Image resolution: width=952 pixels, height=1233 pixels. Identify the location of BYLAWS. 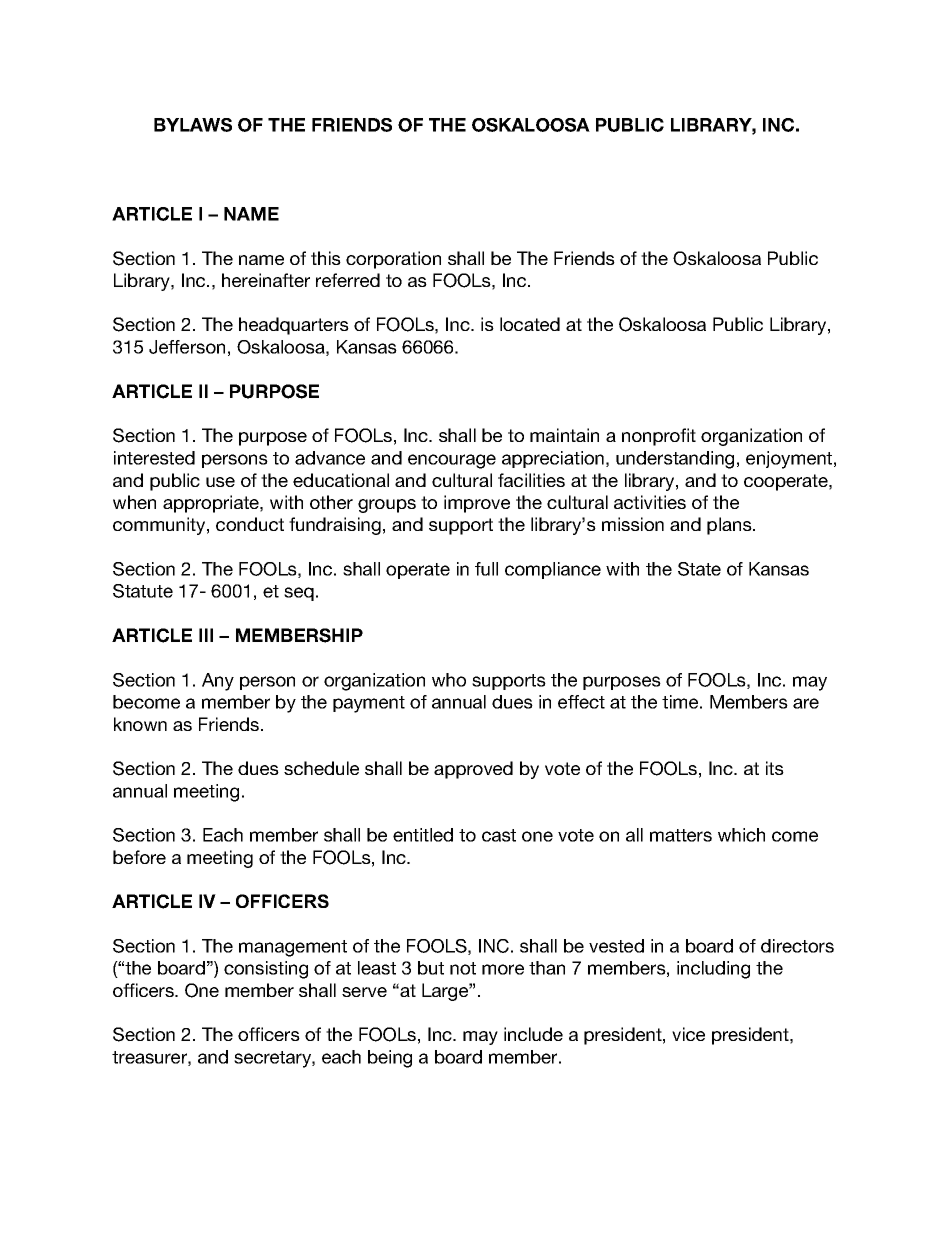
(193, 125).
